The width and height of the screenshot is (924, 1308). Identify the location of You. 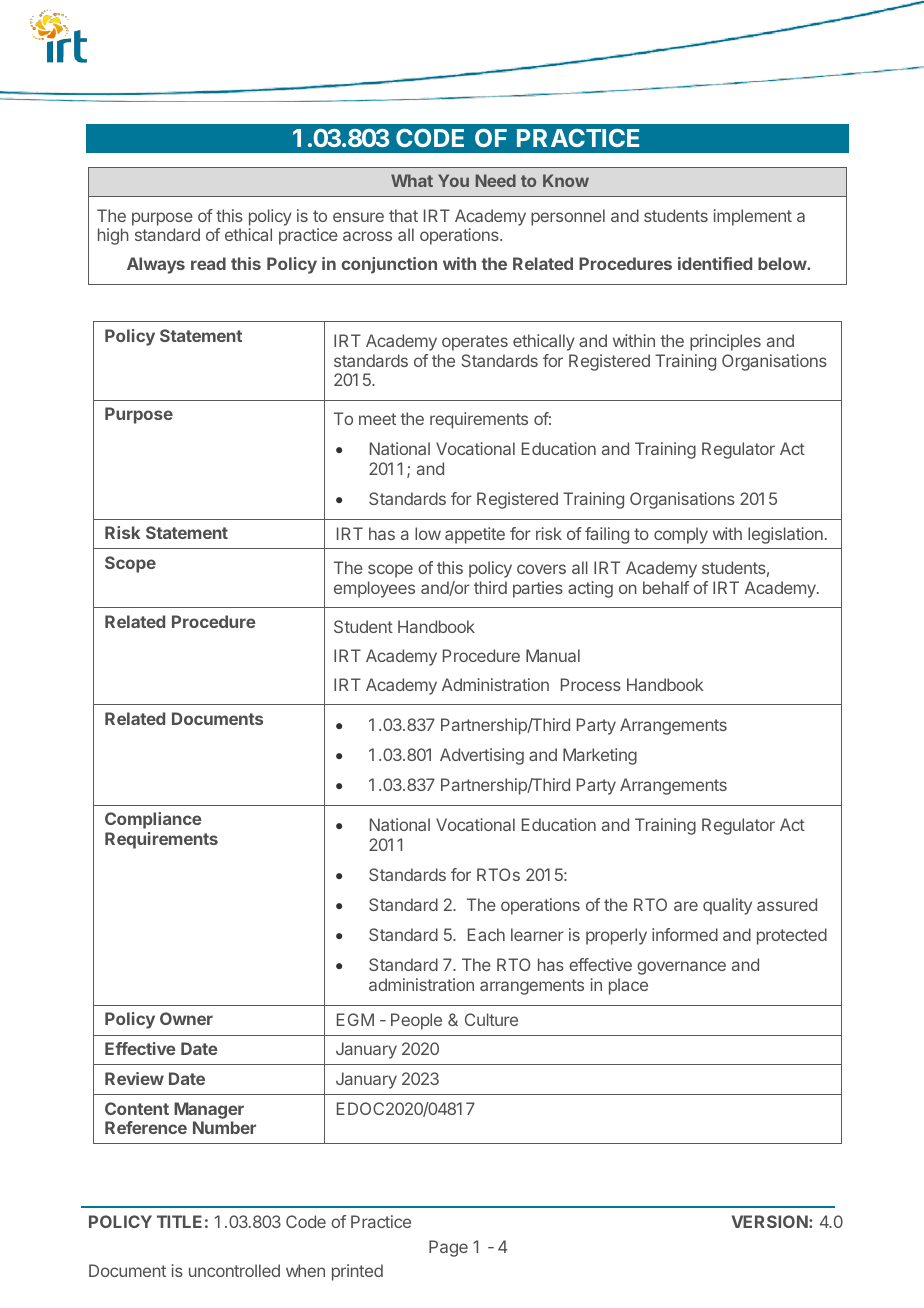
(453, 180).
